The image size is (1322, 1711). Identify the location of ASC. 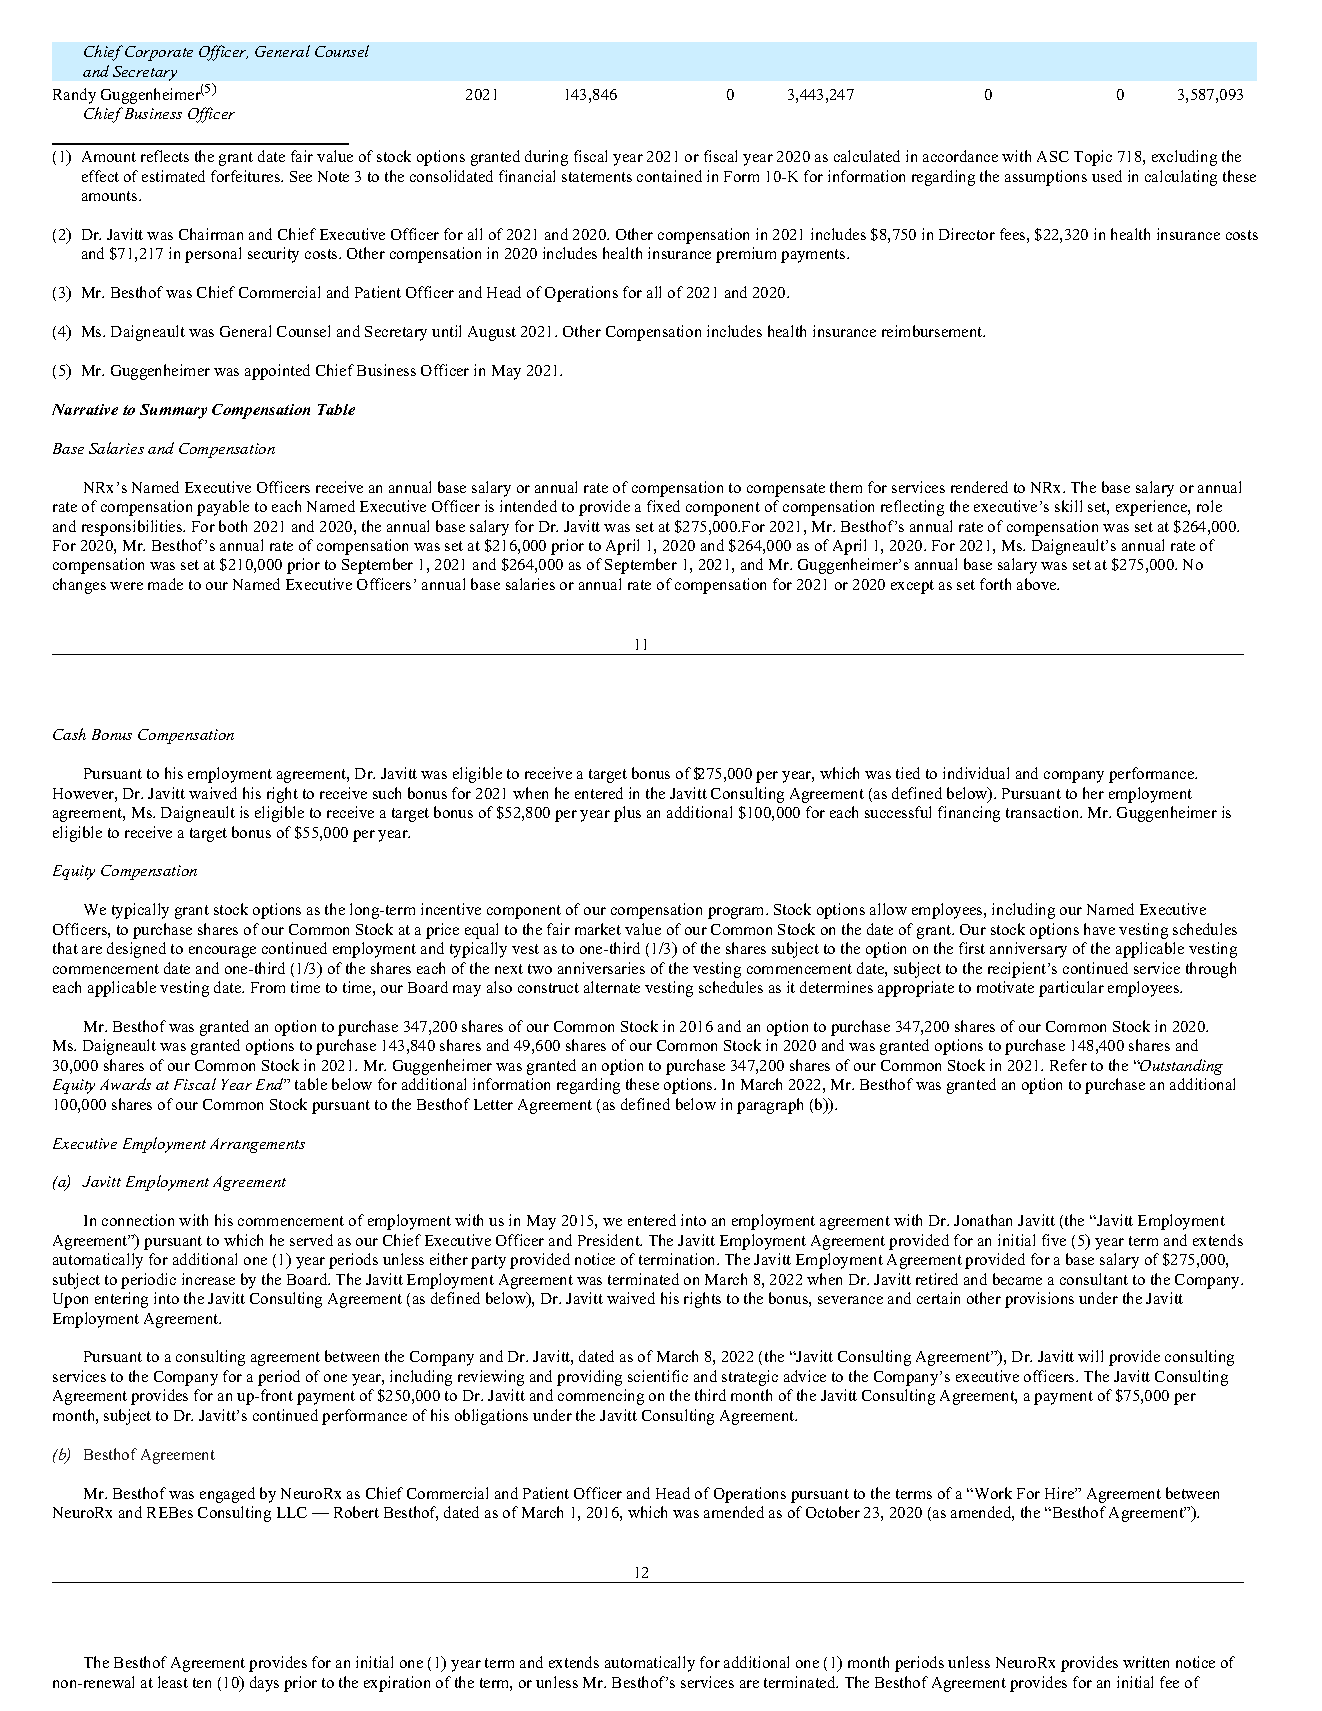
(1053, 156).
